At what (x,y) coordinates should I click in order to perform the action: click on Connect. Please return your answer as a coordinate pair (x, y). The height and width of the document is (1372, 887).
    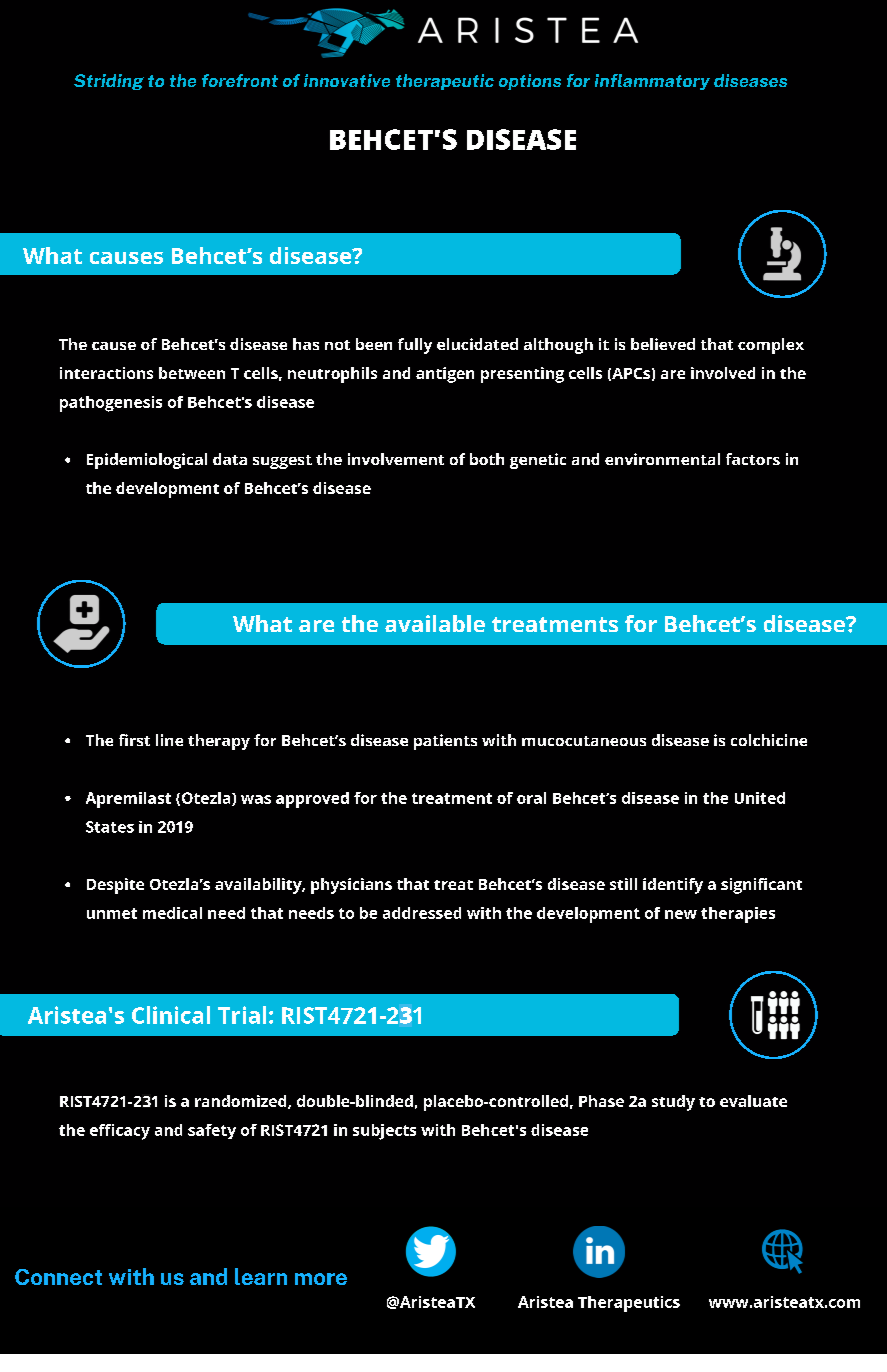
    Looking at the image, I should click on (58, 1277).
